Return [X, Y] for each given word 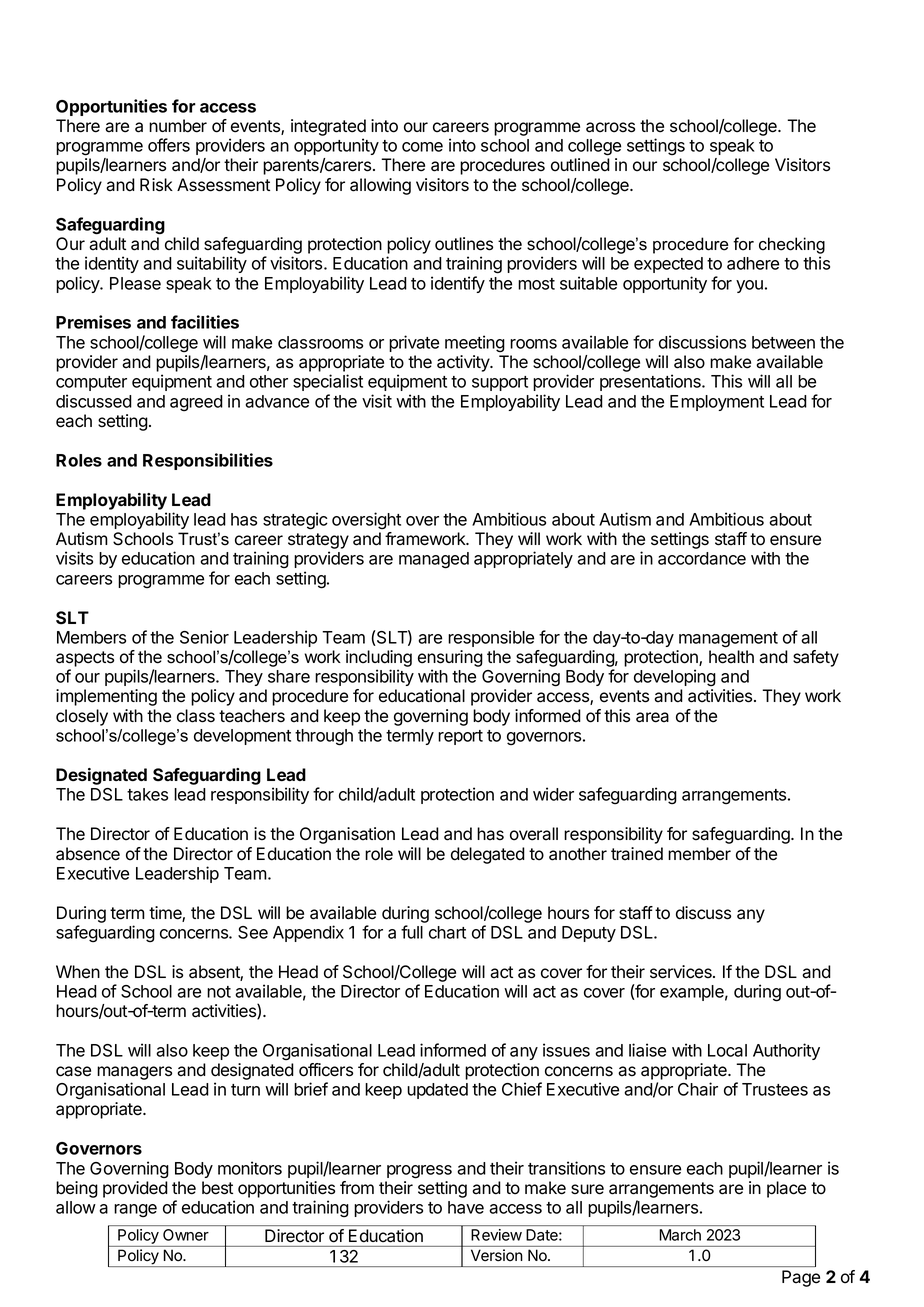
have [466, 1207]
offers [169, 145]
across [610, 127]
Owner [186, 1235]
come [422, 147]
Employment [717, 403]
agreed [196, 403]
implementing [106, 697]
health [731, 657]
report [460, 737]
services [682, 972]
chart [447, 932]
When [78, 972]
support [500, 383]
